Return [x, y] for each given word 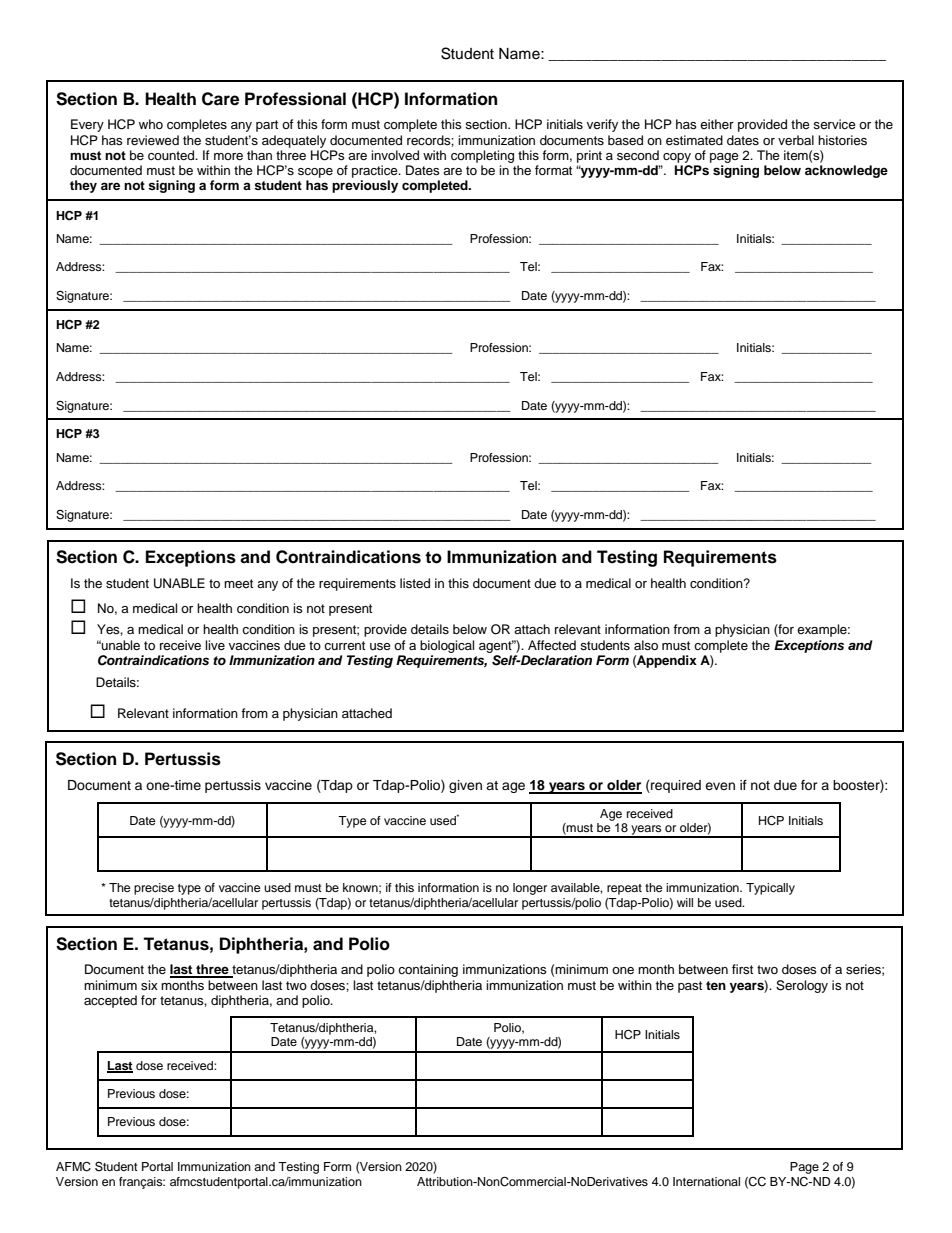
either [717, 124]
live [215, 645]
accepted [110, 1001]
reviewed [153, 140]
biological [447, 646]
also [646, 645]
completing [482, 156]
